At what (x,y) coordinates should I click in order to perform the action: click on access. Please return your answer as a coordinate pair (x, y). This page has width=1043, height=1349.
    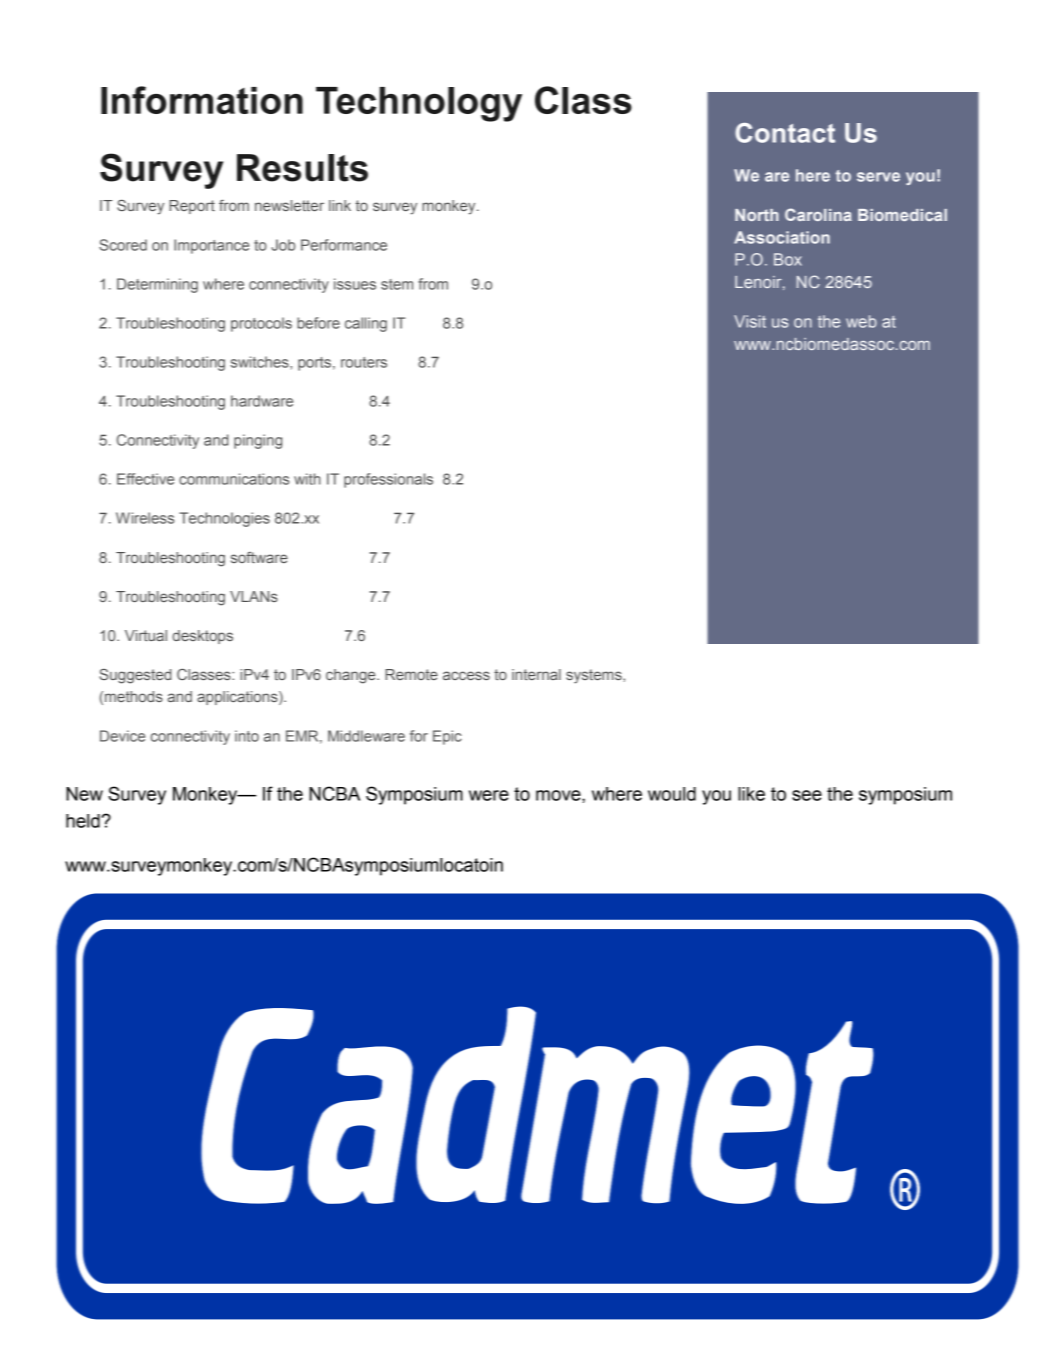
    Looking at the image, I should click on (466, 675).
